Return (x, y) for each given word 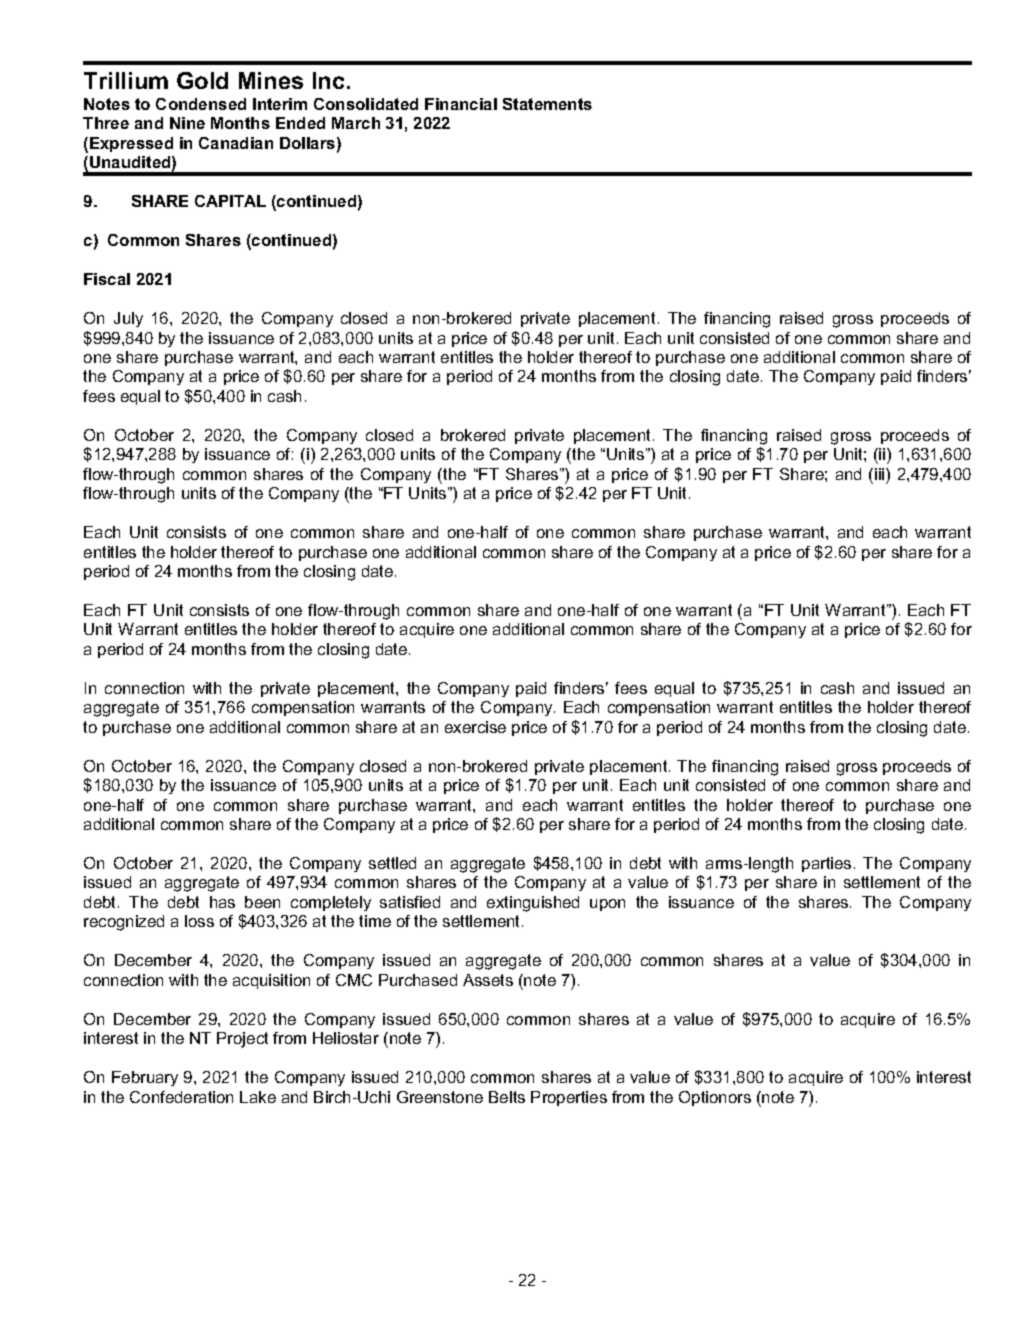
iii (881, 474)
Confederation (181, 1097)
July (128, 319)
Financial (461, 104)
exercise (475, 727)
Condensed (201, 104)
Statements (547, 104)
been (262, 902)
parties (826, 864)
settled (392, 863)
